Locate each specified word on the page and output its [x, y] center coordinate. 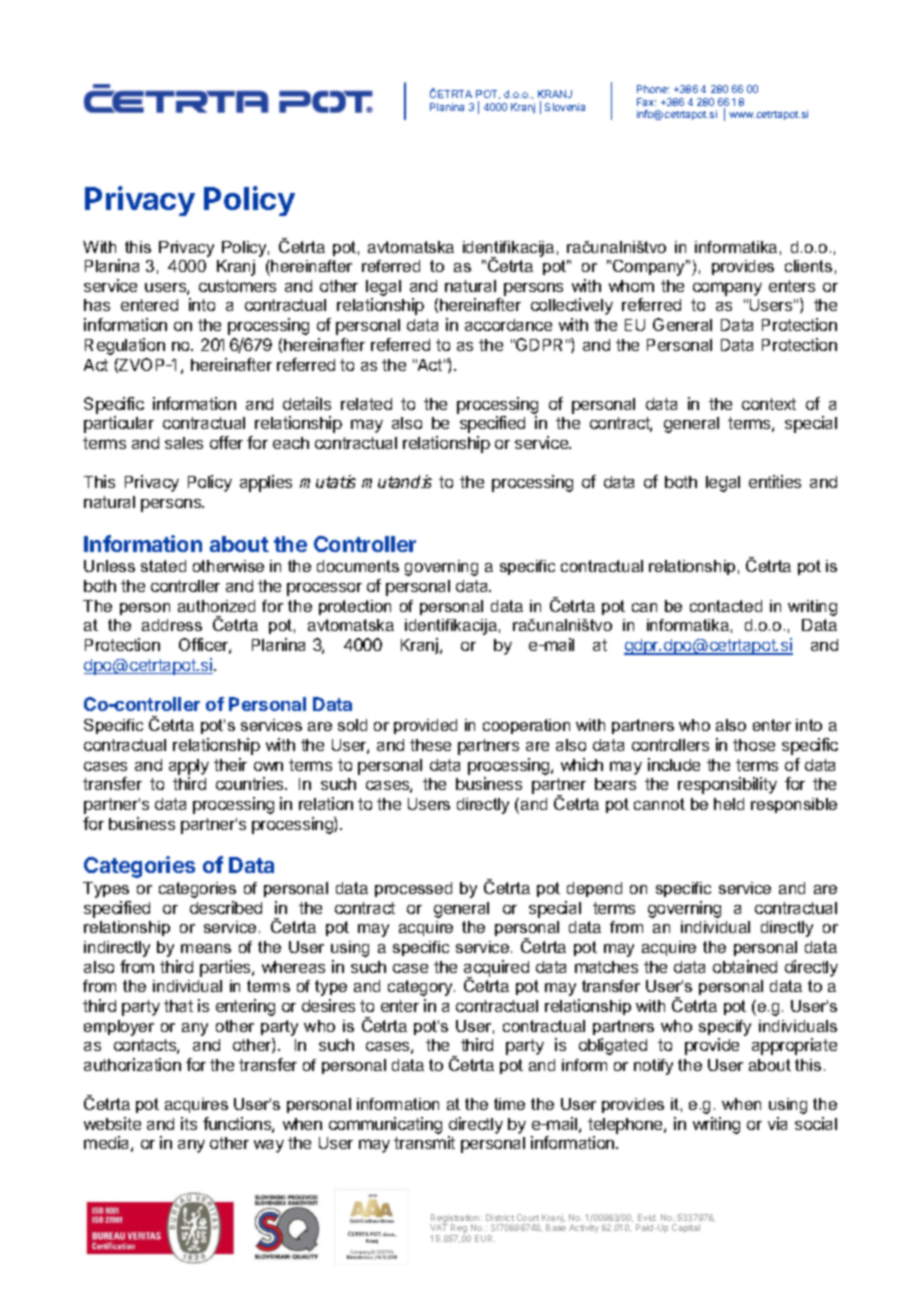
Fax [646, 102]
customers [237, 286]
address [172, 625]
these [430, 745]
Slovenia [565, 107]
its [189, 1123]
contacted [726, 606]
